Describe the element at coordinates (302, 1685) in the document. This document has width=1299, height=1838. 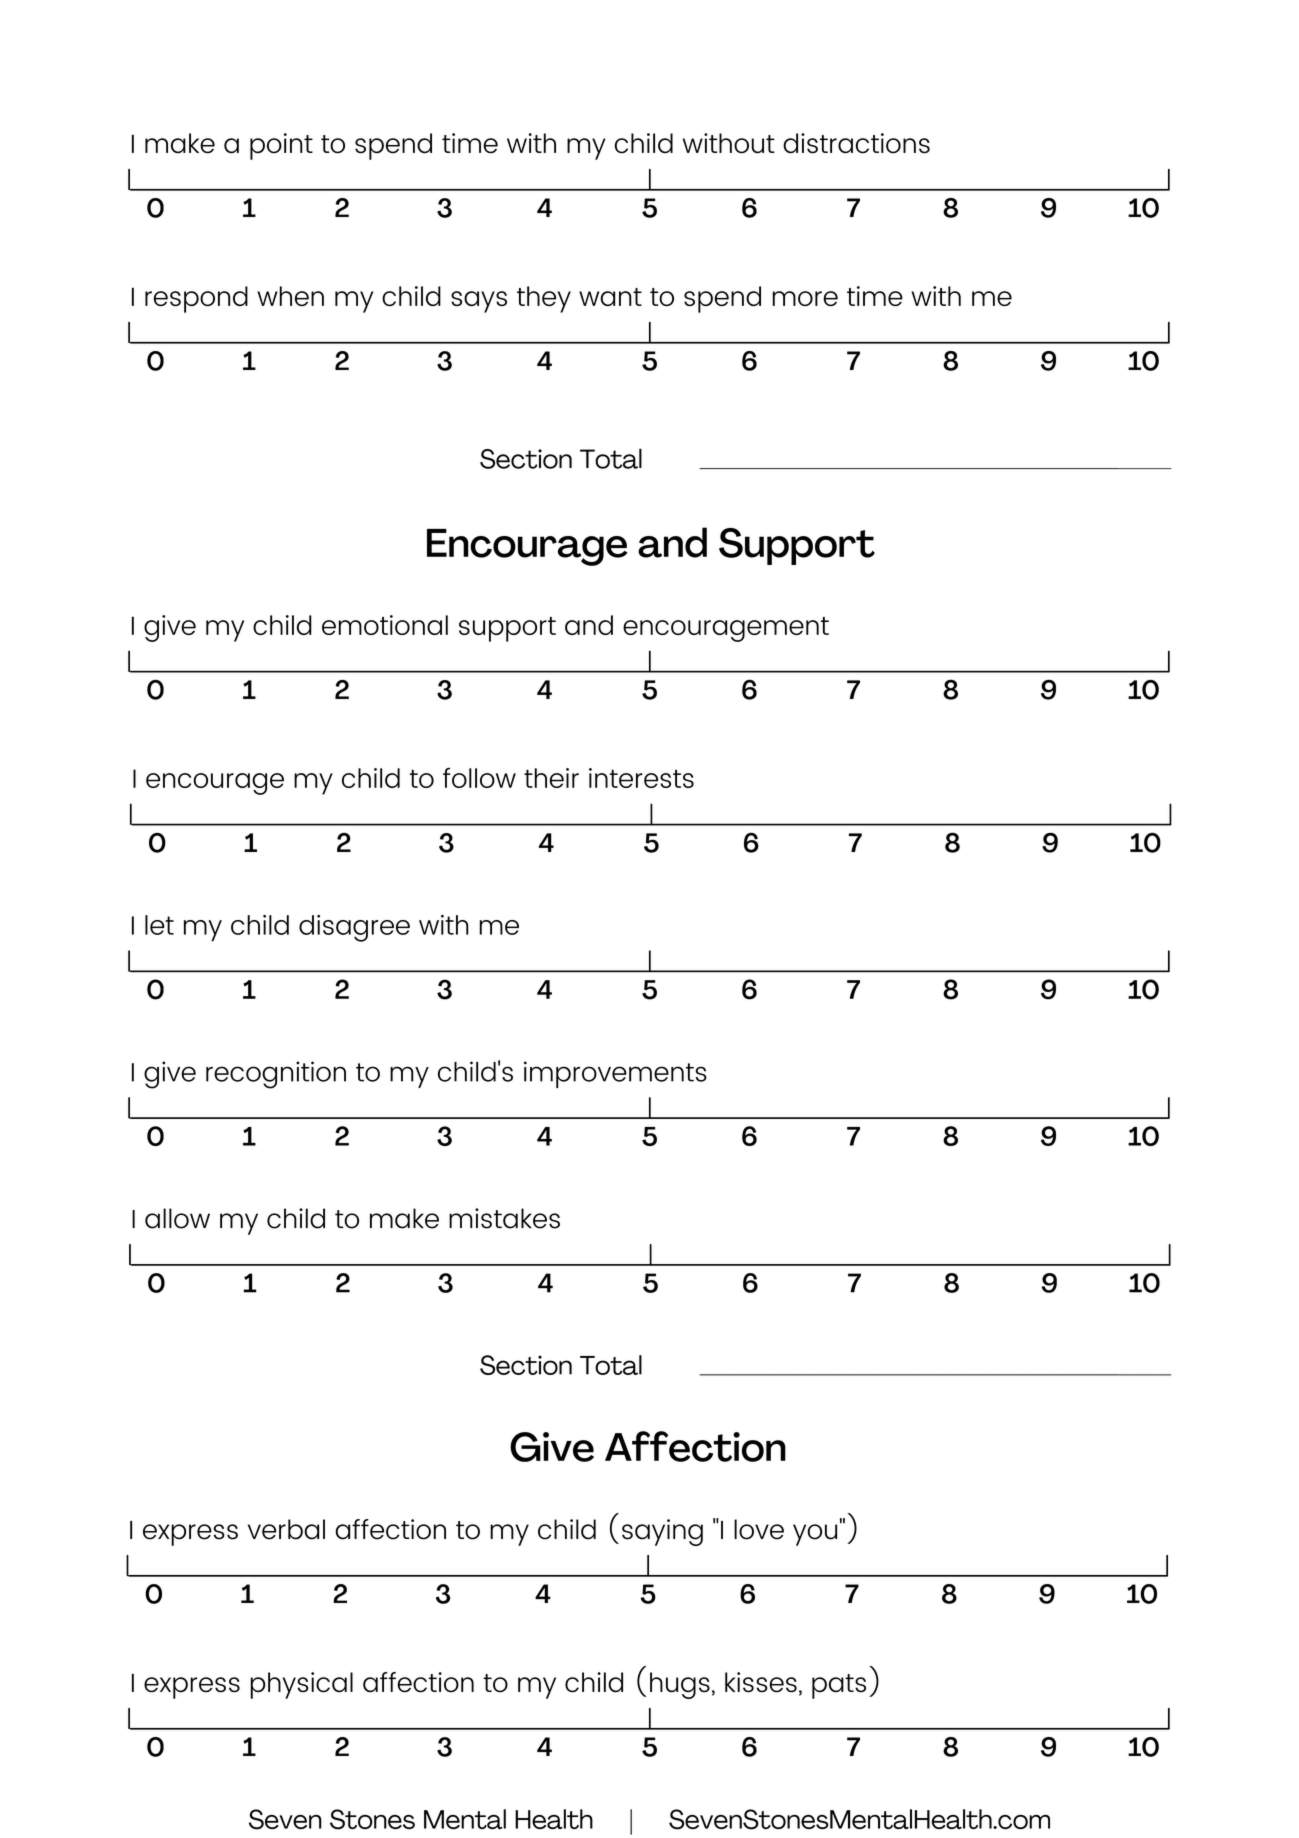
I see `physical` at that location.
